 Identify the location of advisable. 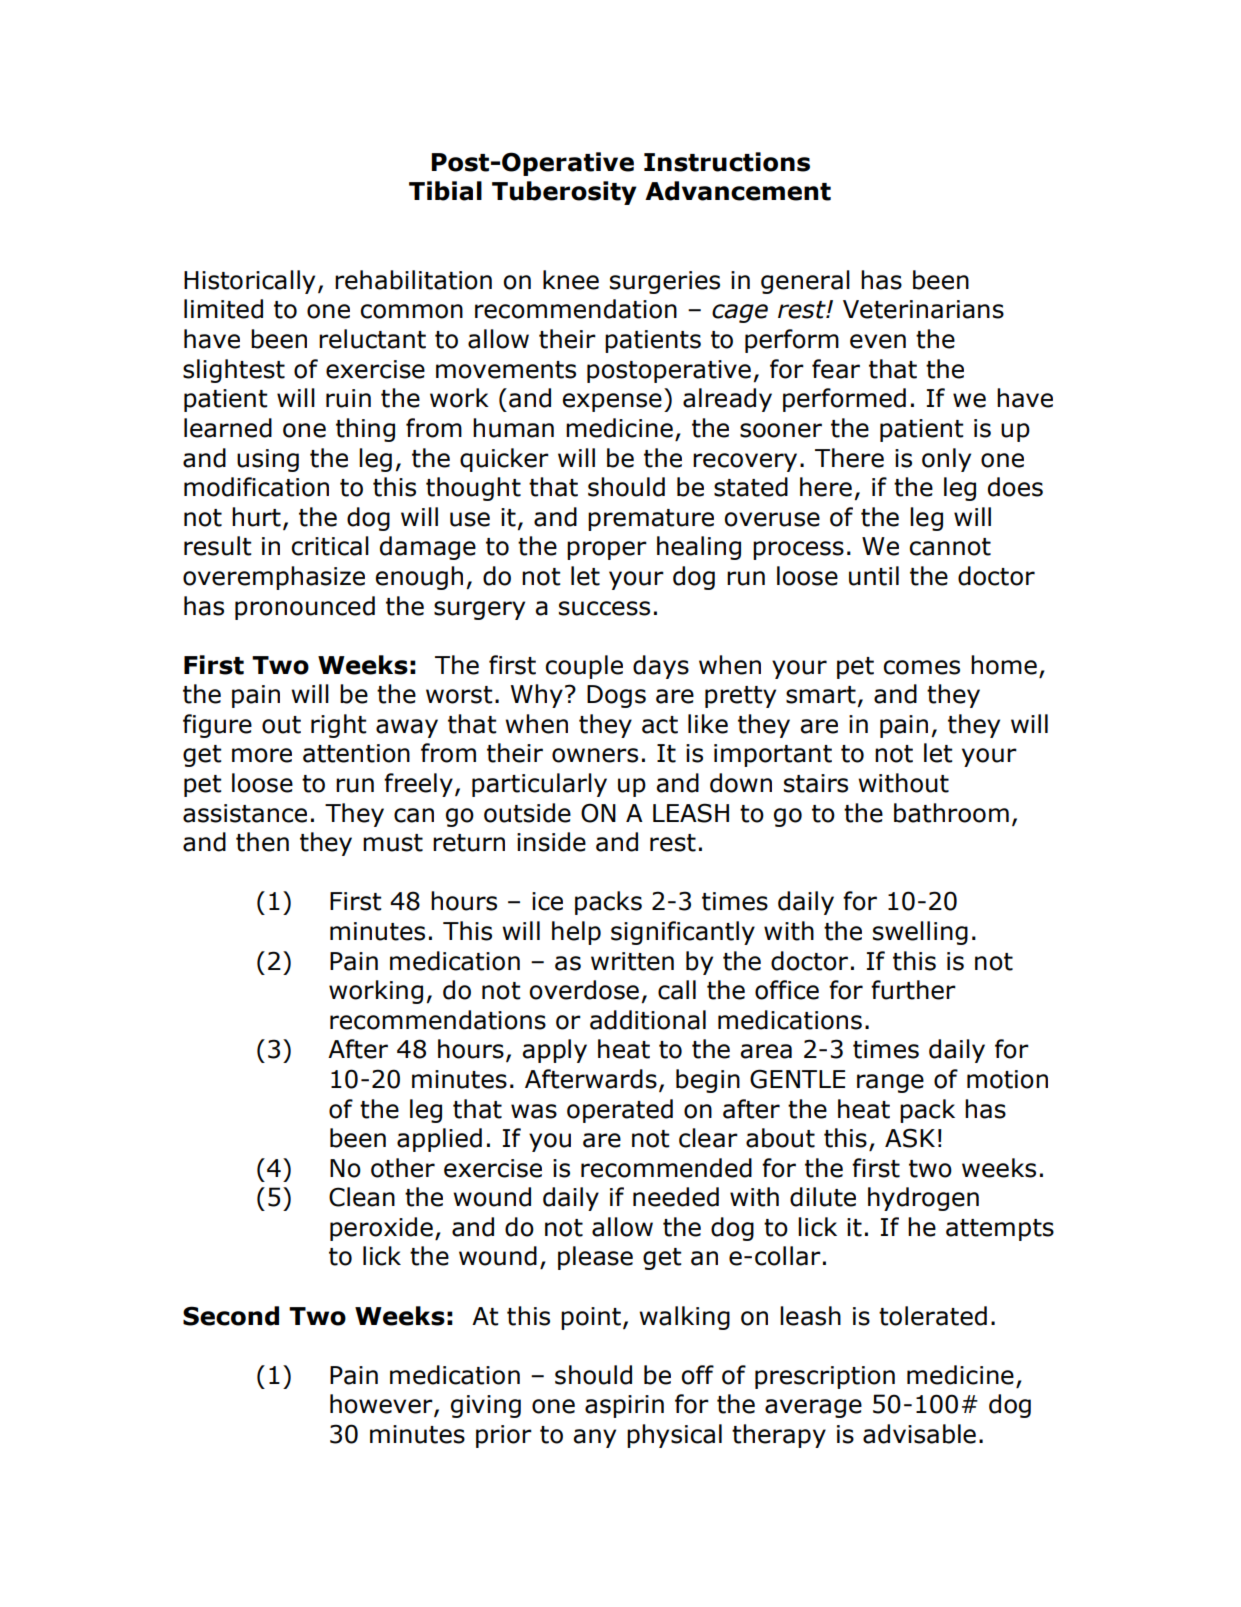
(919, 1434).
